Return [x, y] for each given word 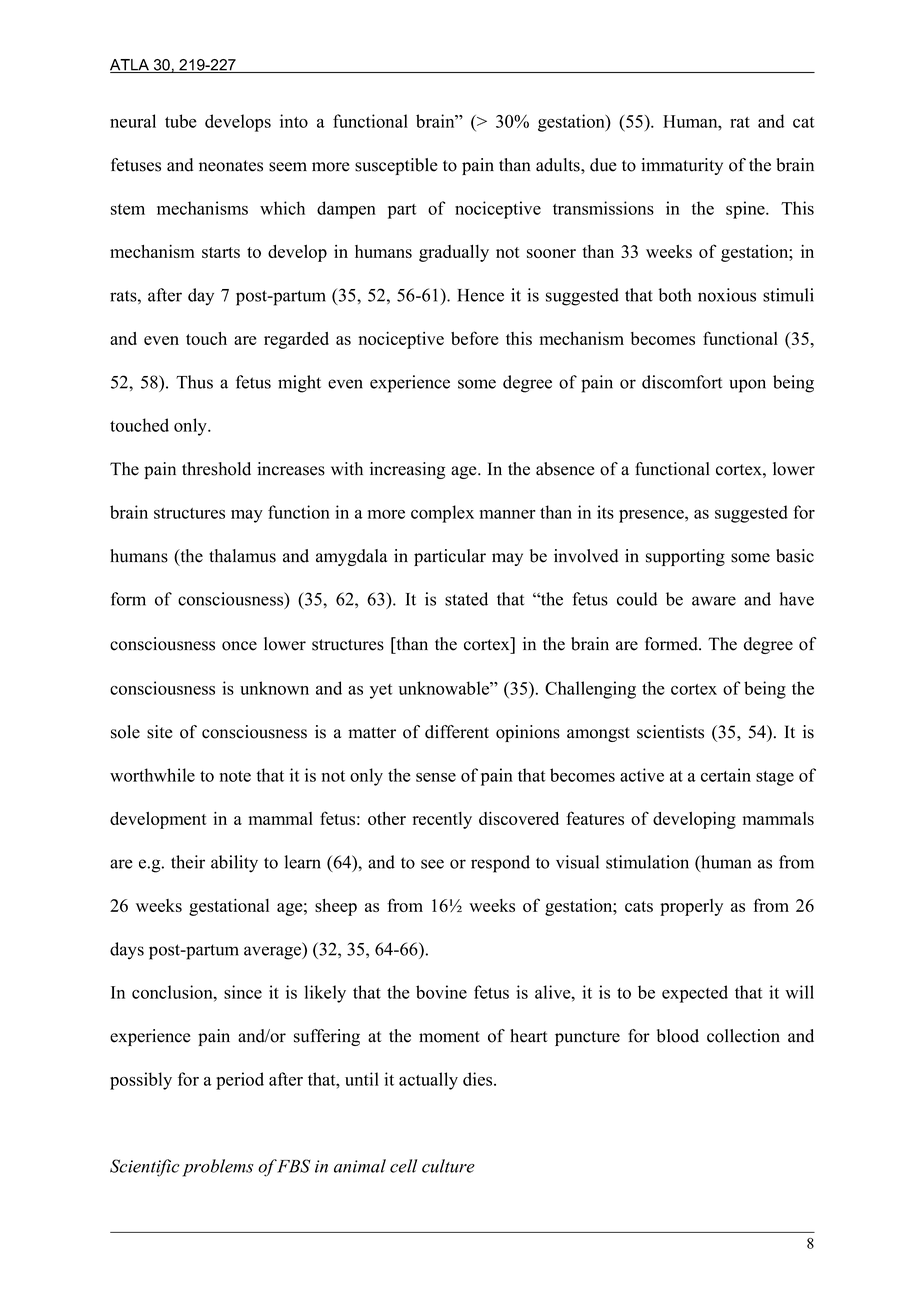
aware [714, 601]
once [239, 646]
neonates [231, 166]
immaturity [682, 166]
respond [500, 864]
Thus [194, 382]
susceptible [396, 166]
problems [218, 1168]
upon [747, 386]
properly [691, 907]
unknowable [445, 688]
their [188, 862]
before [474, 338]
